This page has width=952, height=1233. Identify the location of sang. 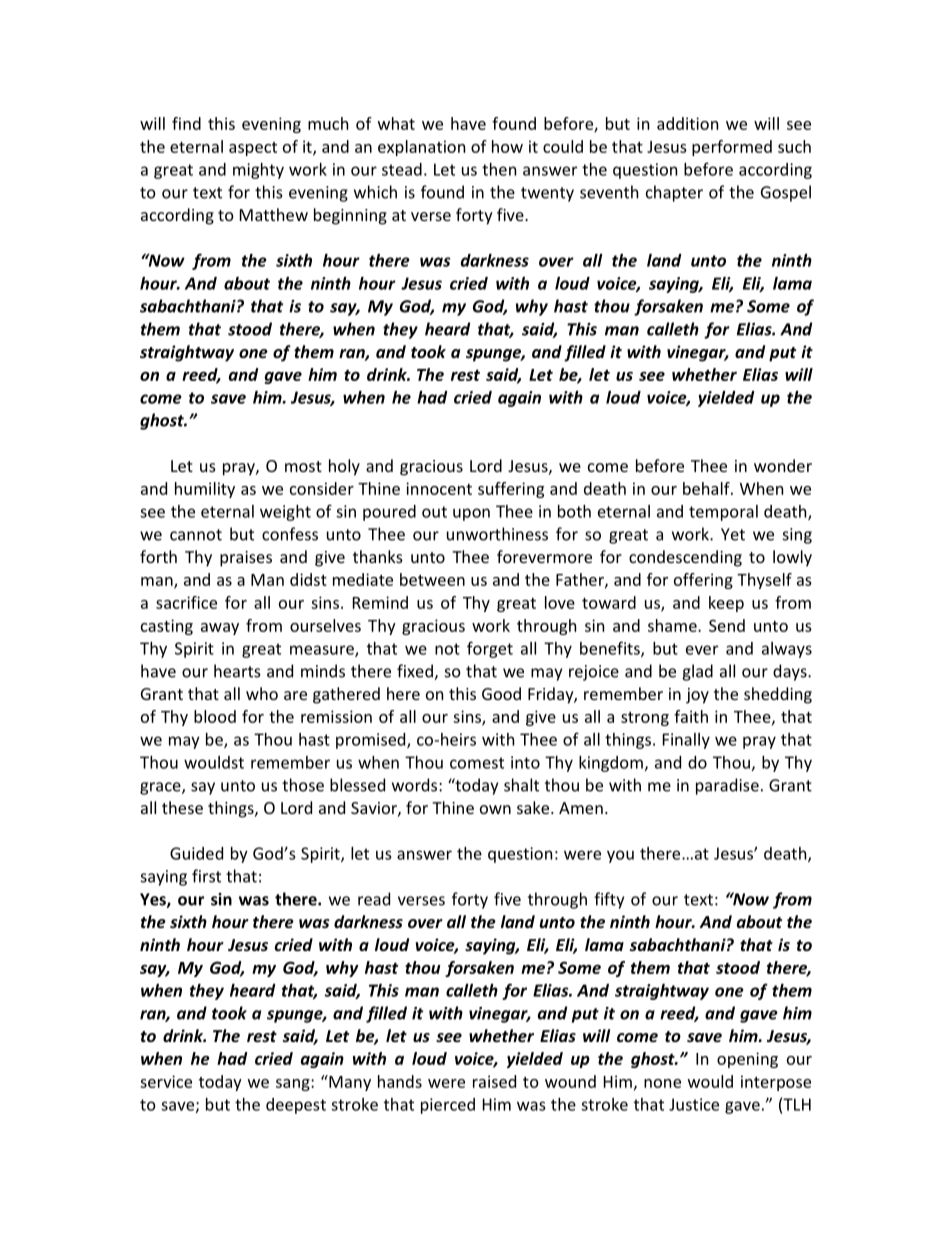
(294, 1085).
